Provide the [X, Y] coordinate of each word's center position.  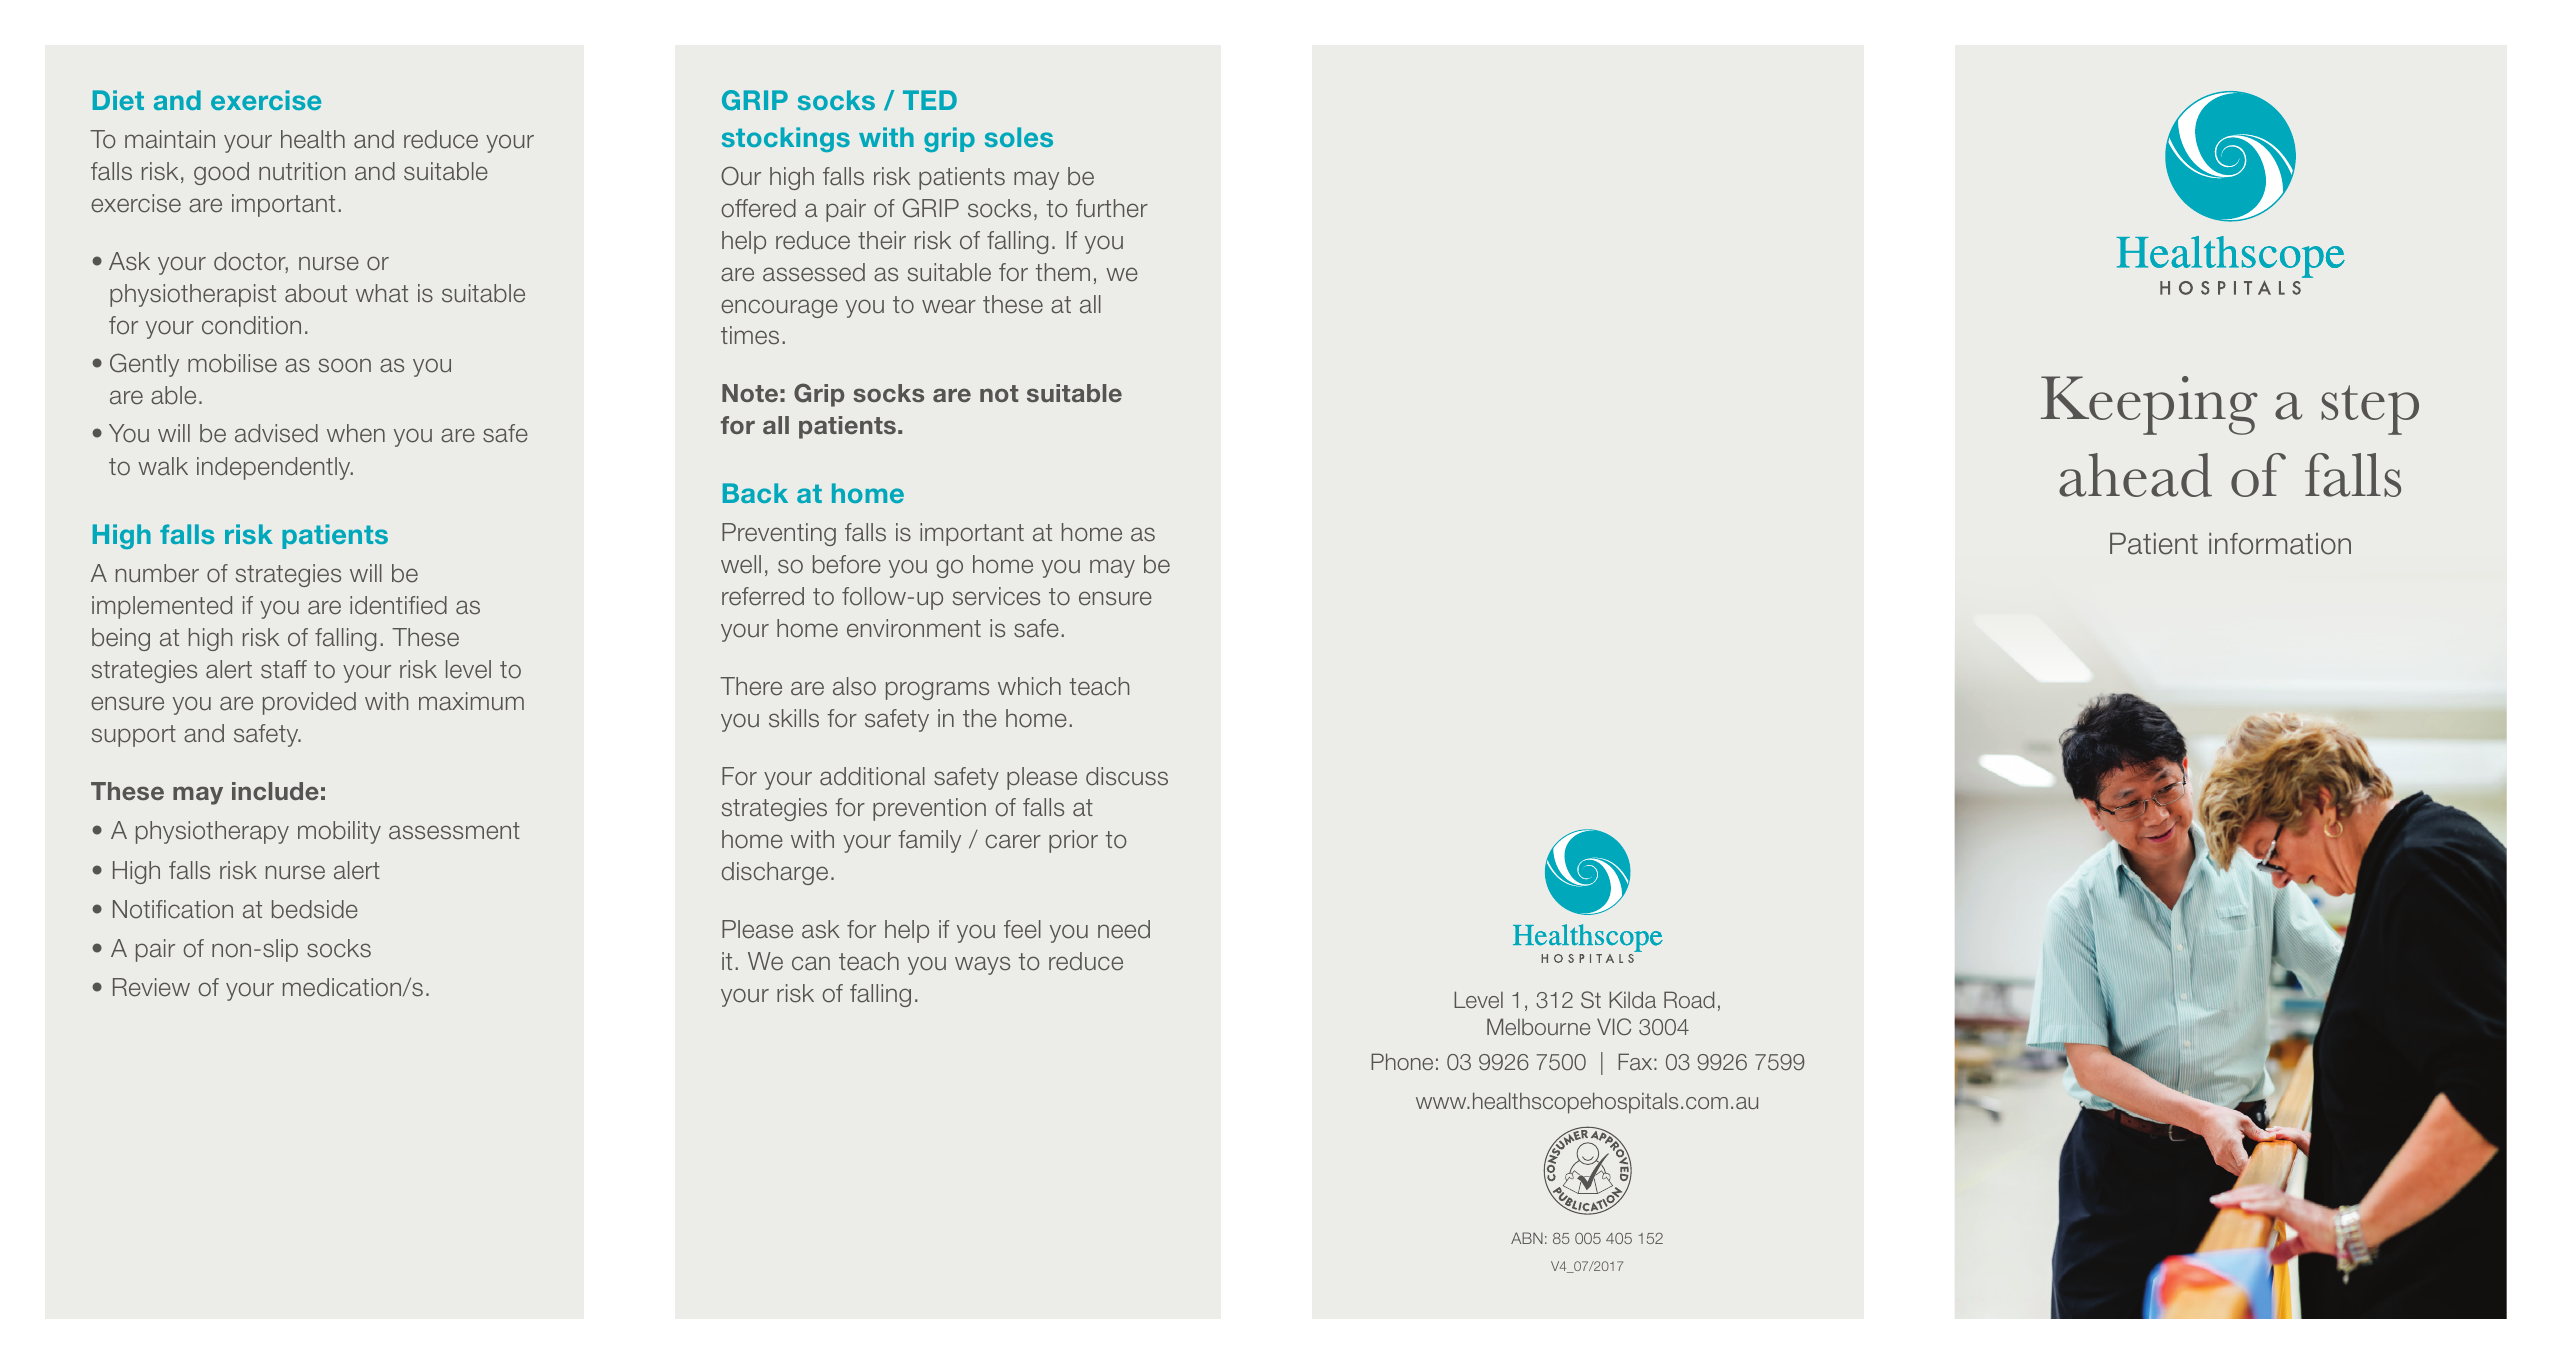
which [1029, 686]
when [356, 433]
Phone [1402, 1061]
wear [949, 306]
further [1112, 208]
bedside [315, 909]
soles [1019, 137]
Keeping [2149, 405]
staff [284, 669]
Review [151, 987]
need [1124, 929]
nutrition [302, 171]
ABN [1527, 1238]
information [2280, 544]
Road [1689, 999]
